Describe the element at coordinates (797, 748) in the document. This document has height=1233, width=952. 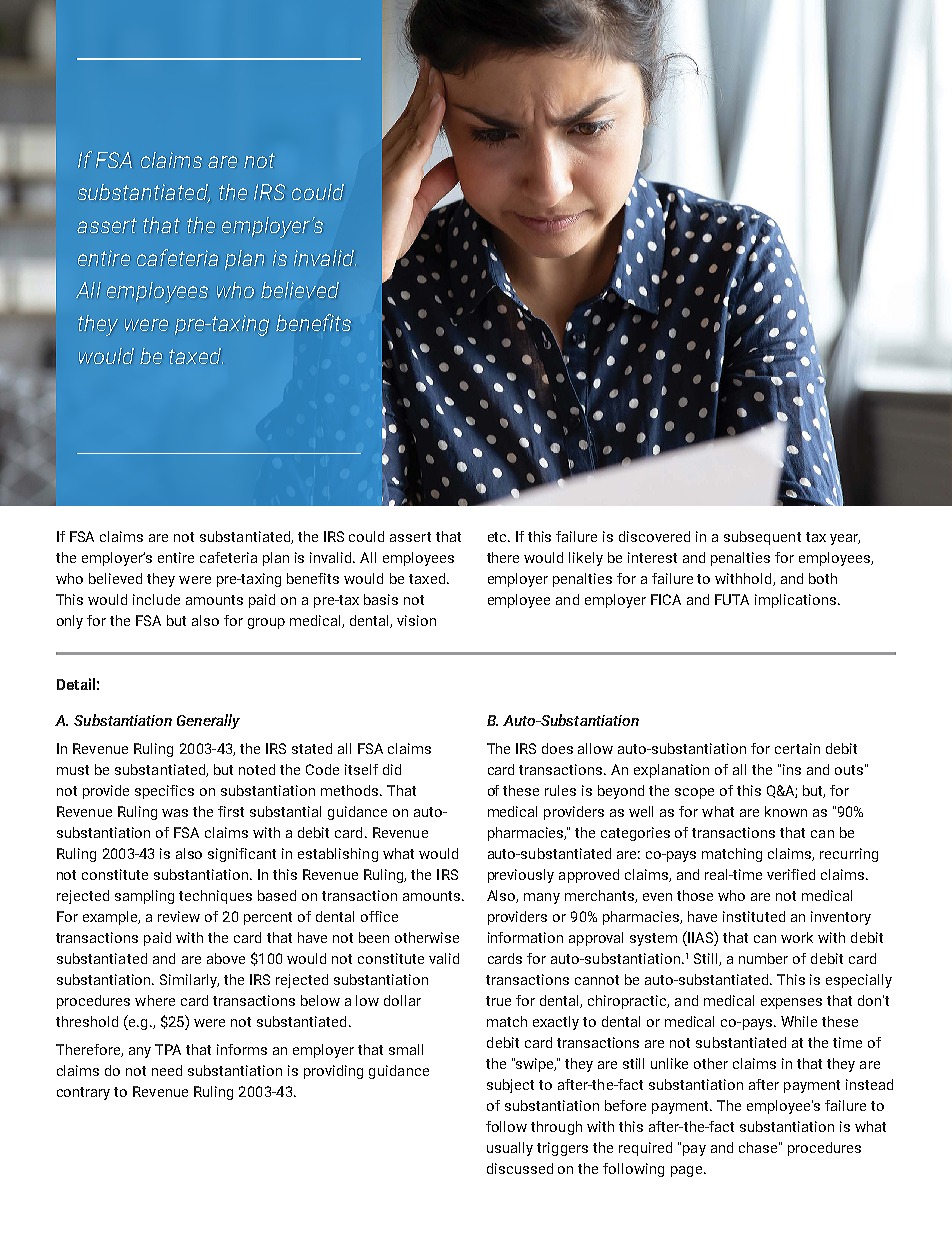
I see `certain` at that location.
